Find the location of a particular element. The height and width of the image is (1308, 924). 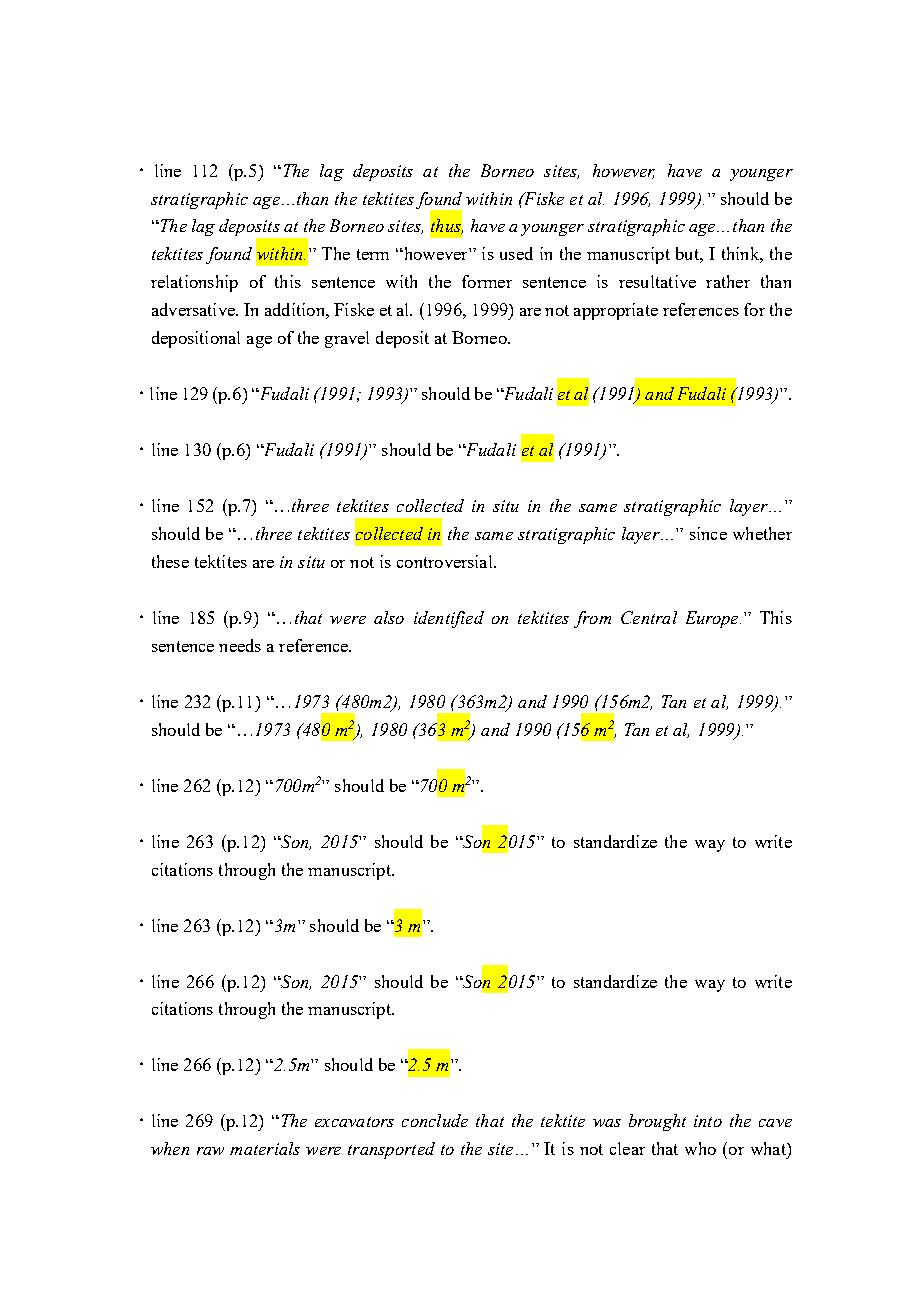

conclude is located at coordinates (435, 1120).
